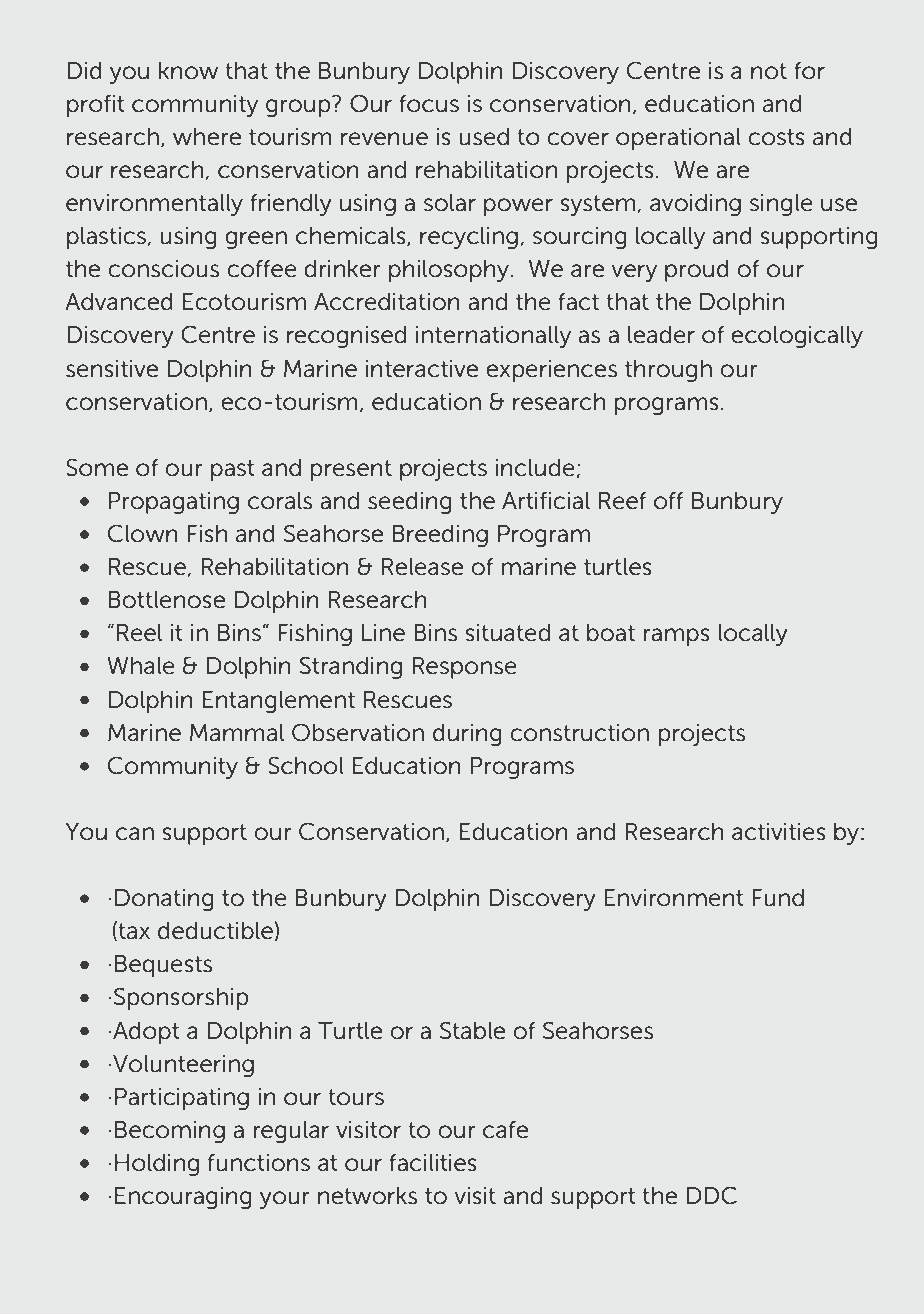  I want to click on Holding, so click(157, 1165).
